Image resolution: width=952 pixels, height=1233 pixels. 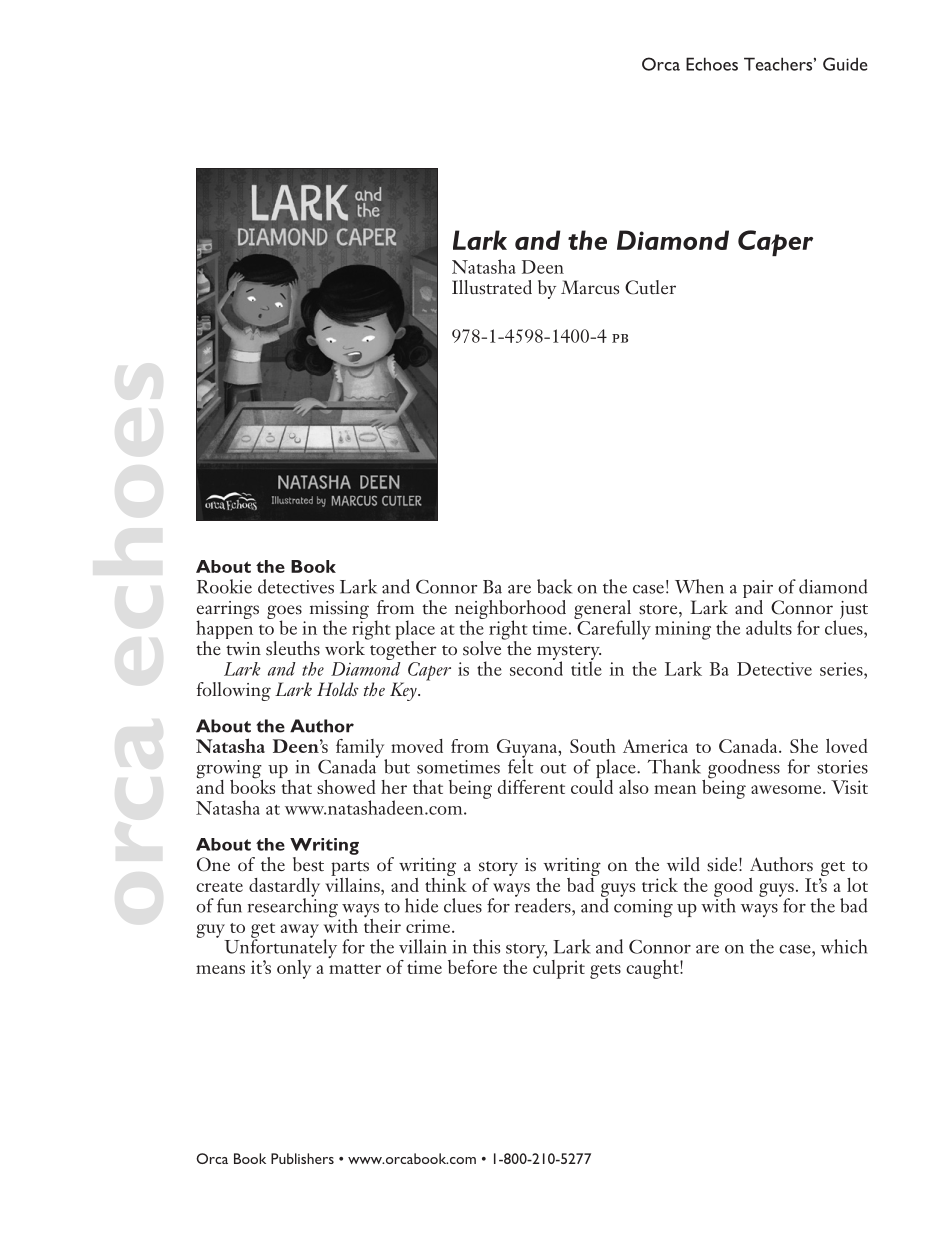 I want to click on Rookie, so click(x=224, y=586).
